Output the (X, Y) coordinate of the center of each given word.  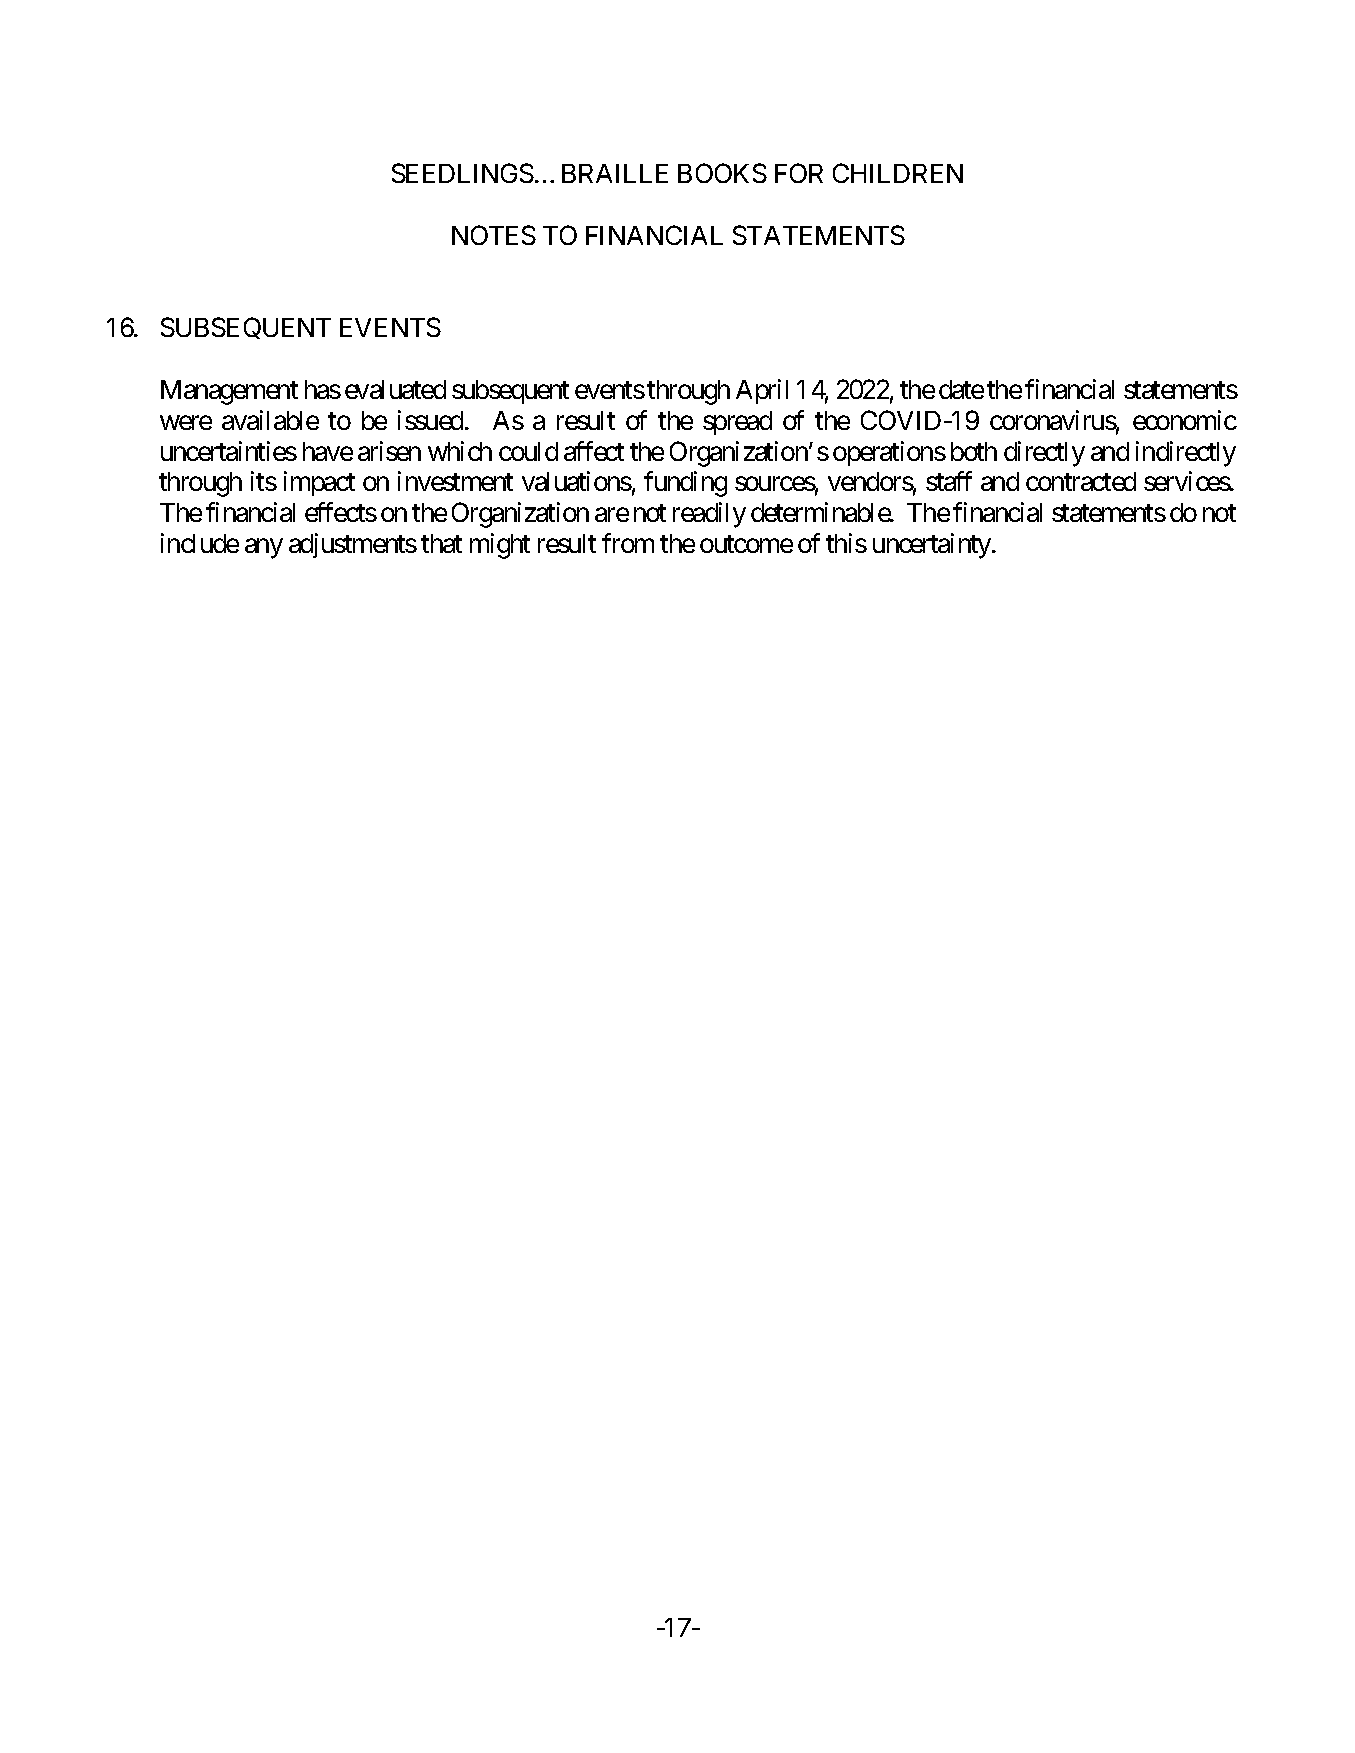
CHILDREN (898, 173)
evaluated (395, 389)
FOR (799, 173)
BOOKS (722, 173)
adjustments (353, 545)
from (628, 543)
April (762, 391)
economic (1185, 420)
